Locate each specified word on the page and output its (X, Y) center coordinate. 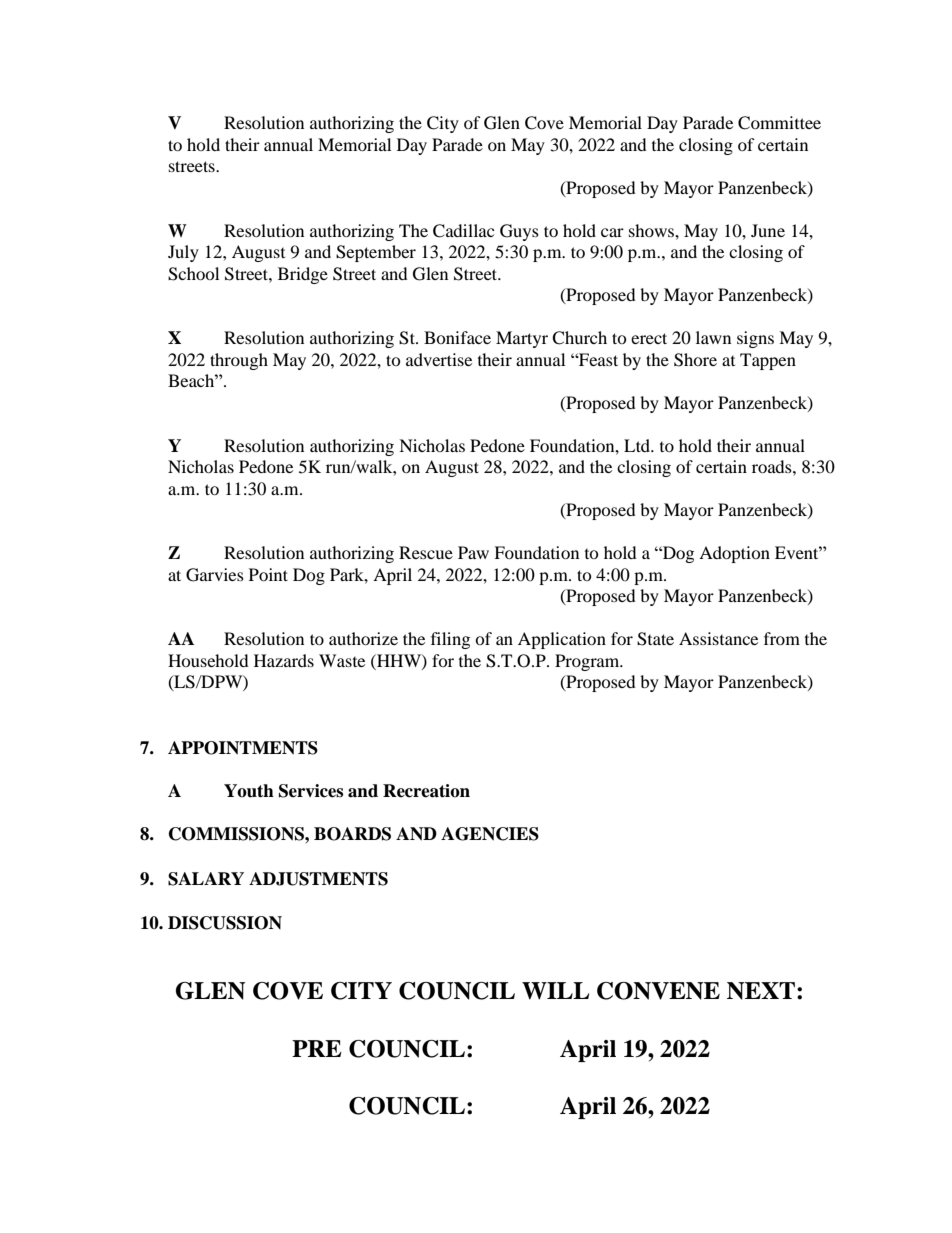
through (239, 361)
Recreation (426, 791)
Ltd (638, 445)
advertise (439, 359)
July (183, 253)
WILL (555, 991)
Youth (249, 791)
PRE (317, 1048)
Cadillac (463, 231)
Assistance (718, 638)
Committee (779, 123)
